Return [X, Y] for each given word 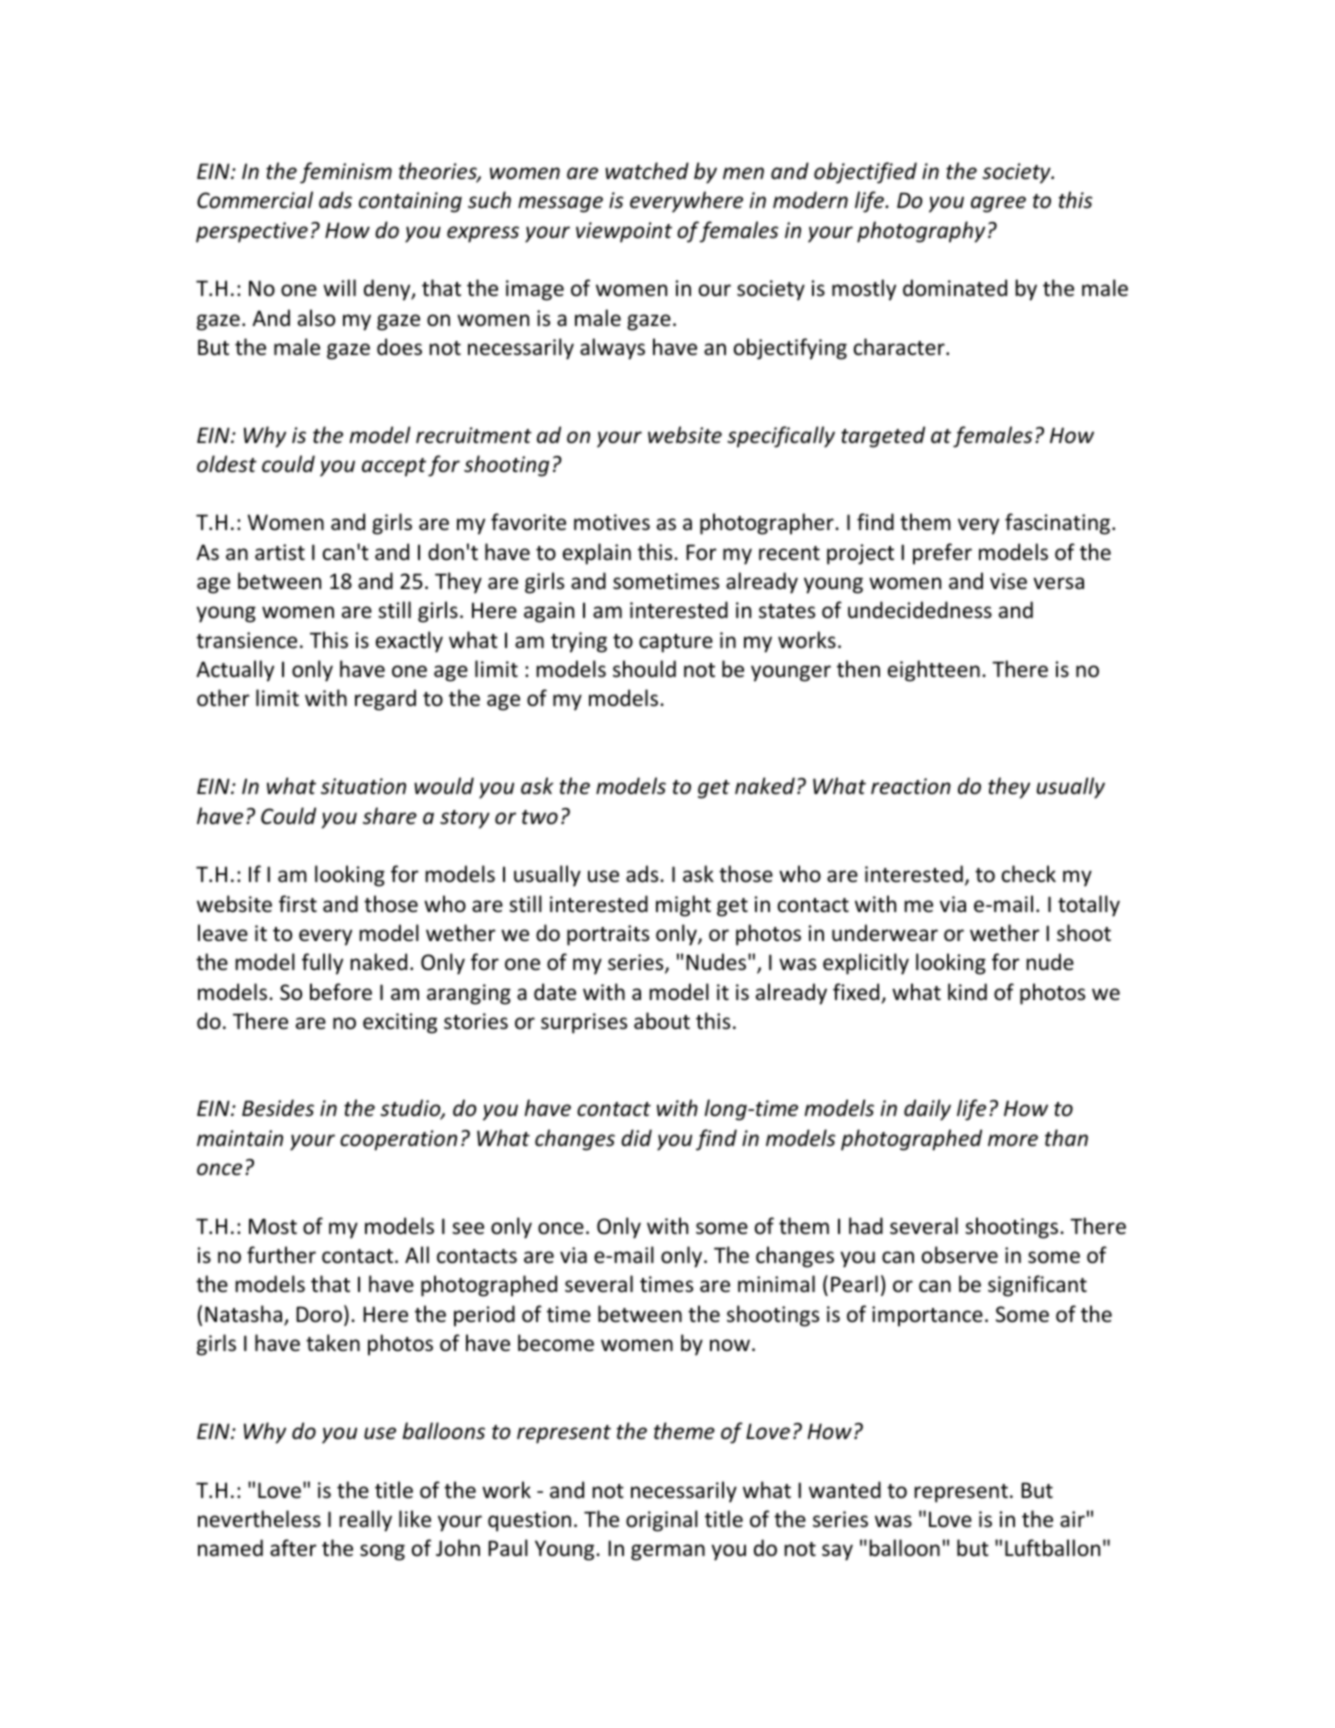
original [662, 1521]
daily [927, 1110]
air [1072, 1519]
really [365, 1521]
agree [998, 204]
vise [1008, 581]
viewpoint [624, 232]
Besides [278, 1108]
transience [246, 640]
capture [676, 643]
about [662, 1021]
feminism [346, 173]
